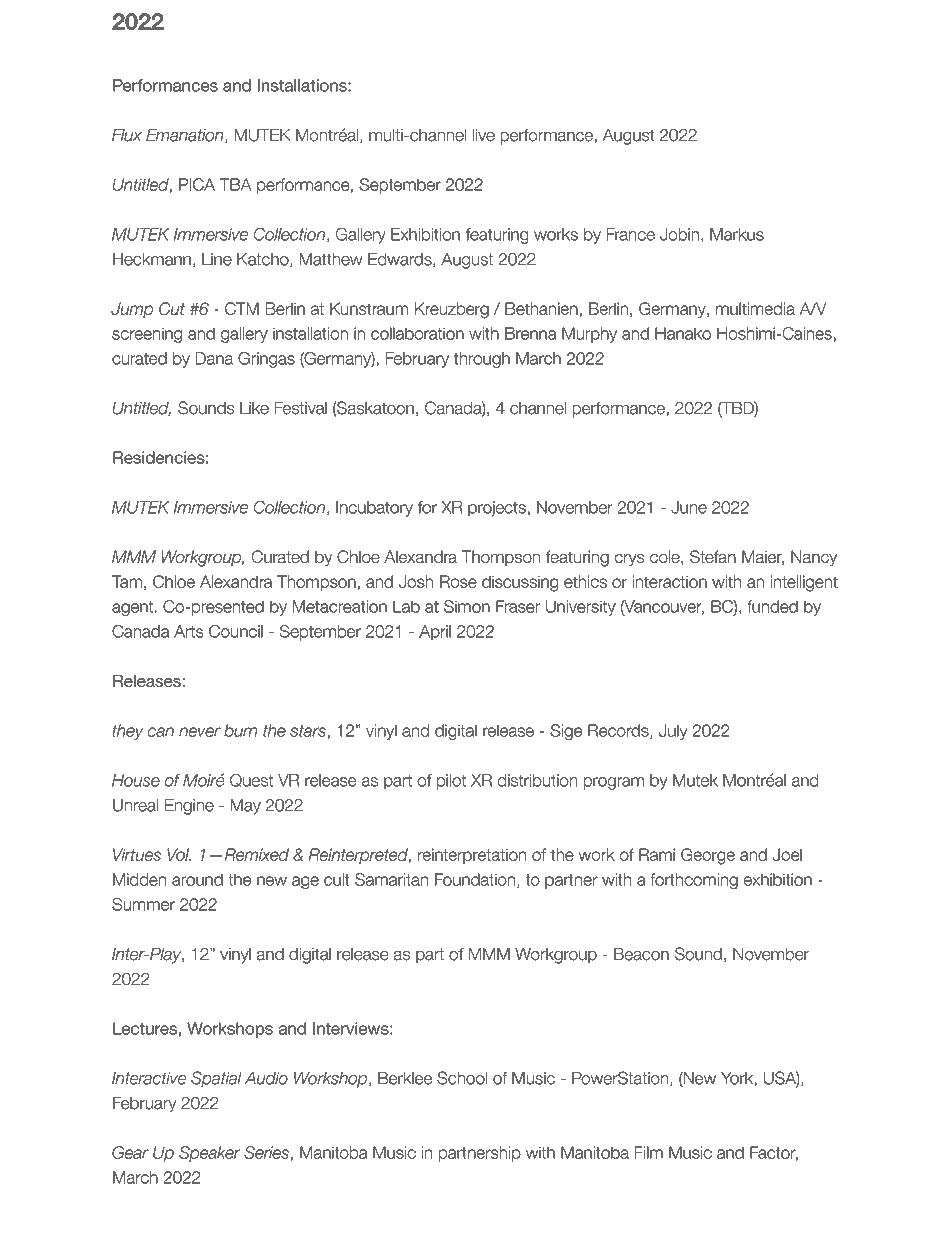 This screenshot has width=952, height=1233. Describe the element at coordinates (189, 807) in the screenshot. I see `Engine` at that location.
